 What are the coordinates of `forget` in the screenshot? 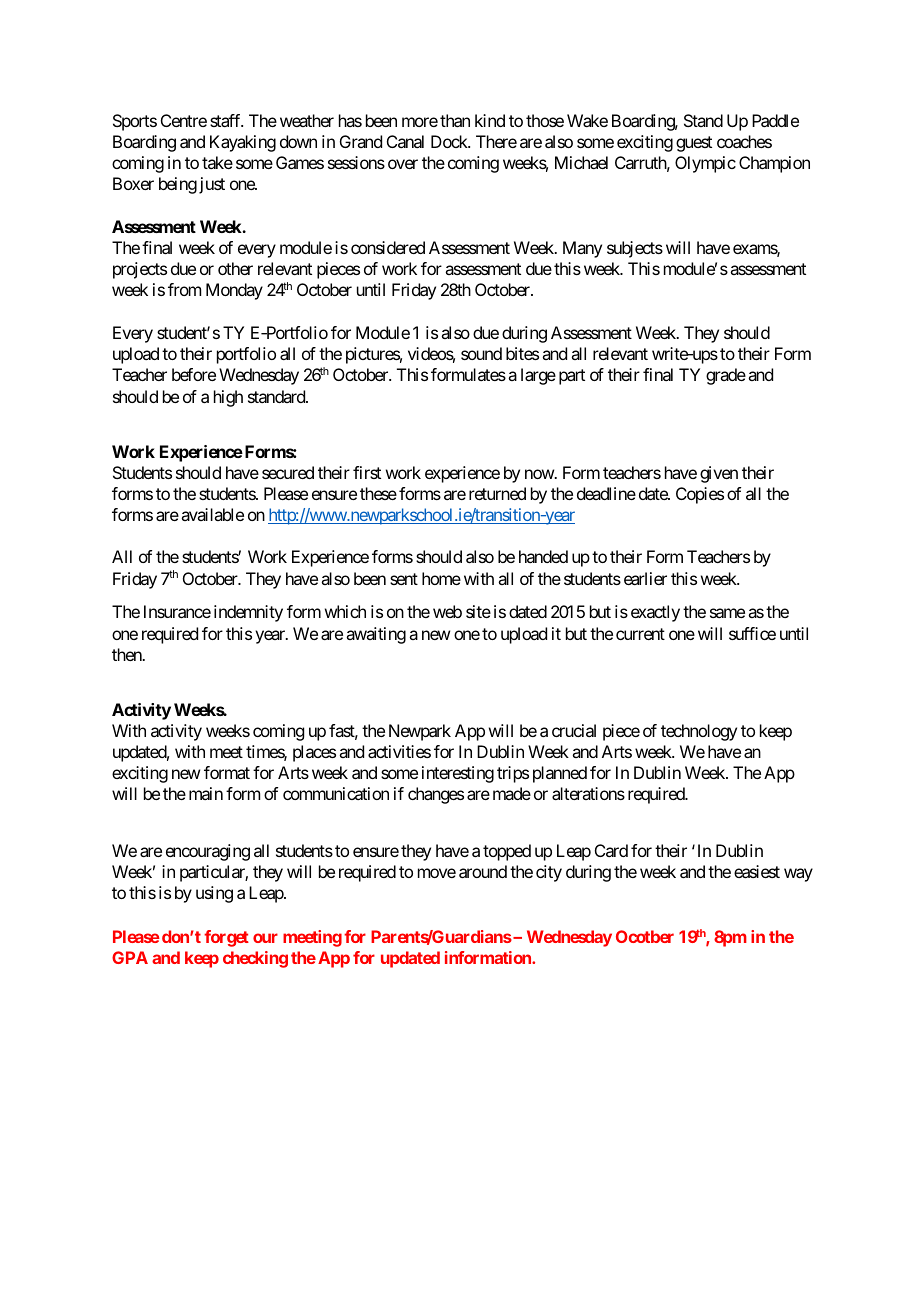 It's located at (226, 938).
